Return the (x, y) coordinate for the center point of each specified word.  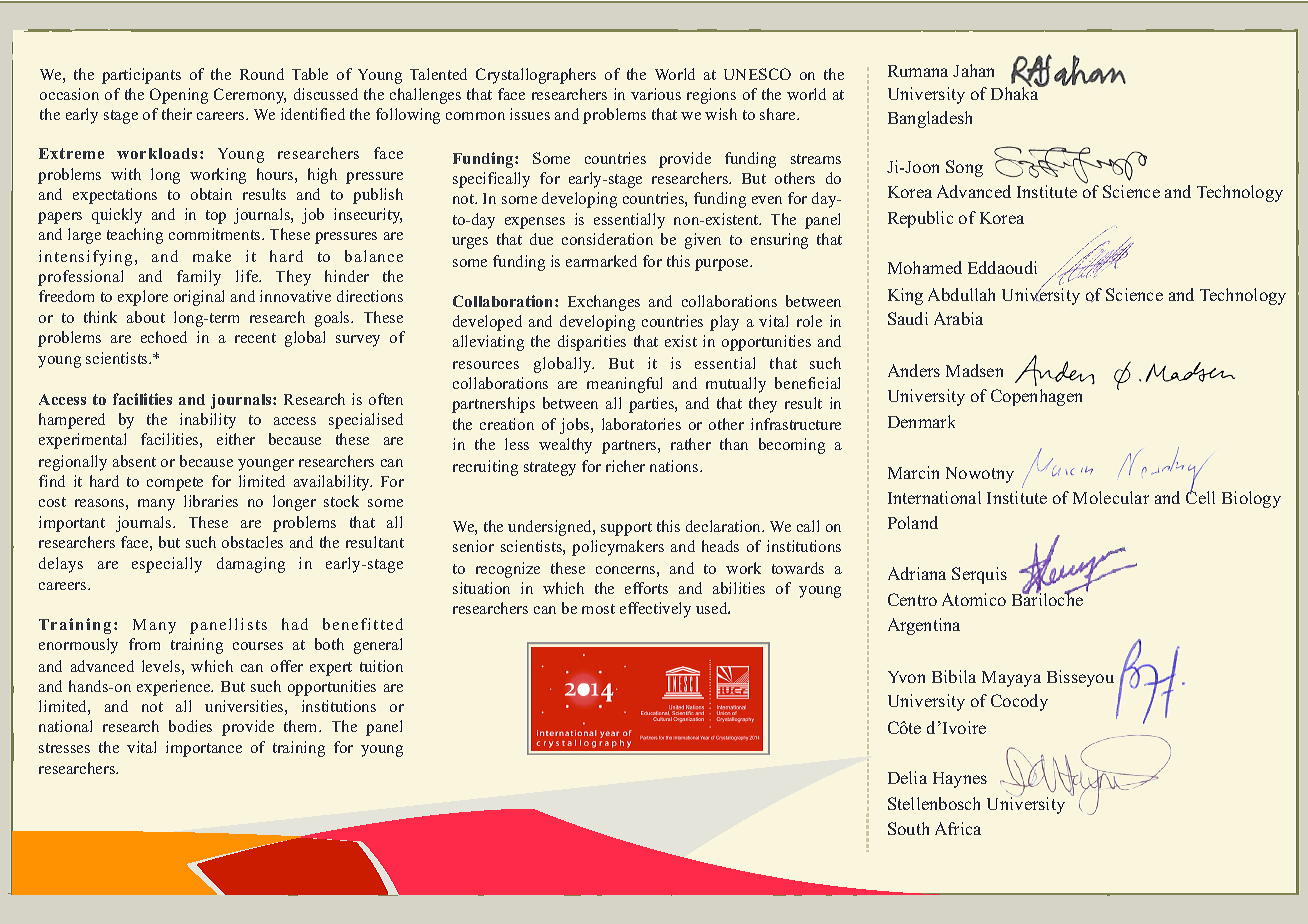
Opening (179, 96)
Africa (958, 828)
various (656, 94)
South (908, 828)
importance (204, 749)
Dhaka (1016, 92)
